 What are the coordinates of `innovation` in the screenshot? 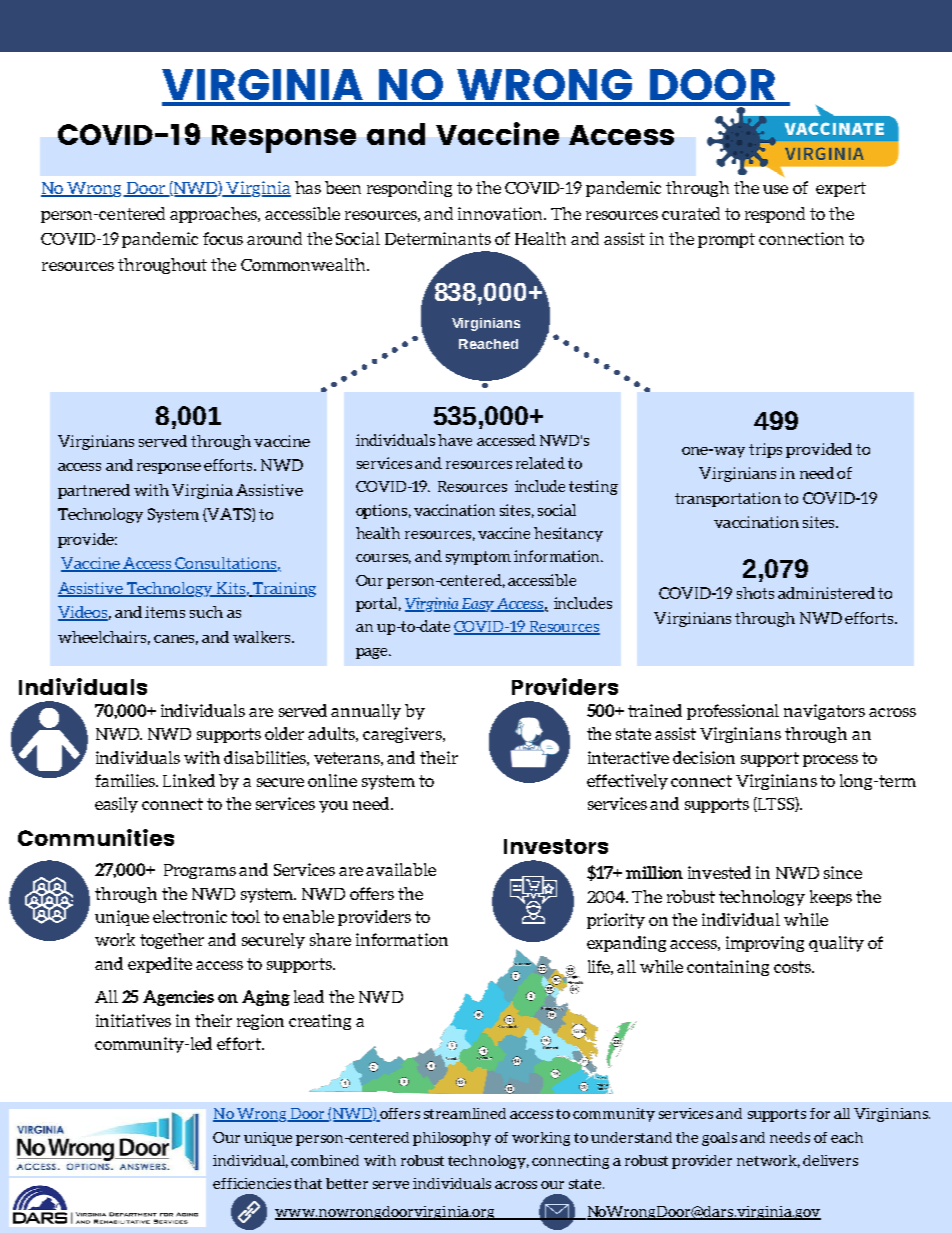 It's located at (502, 213).
